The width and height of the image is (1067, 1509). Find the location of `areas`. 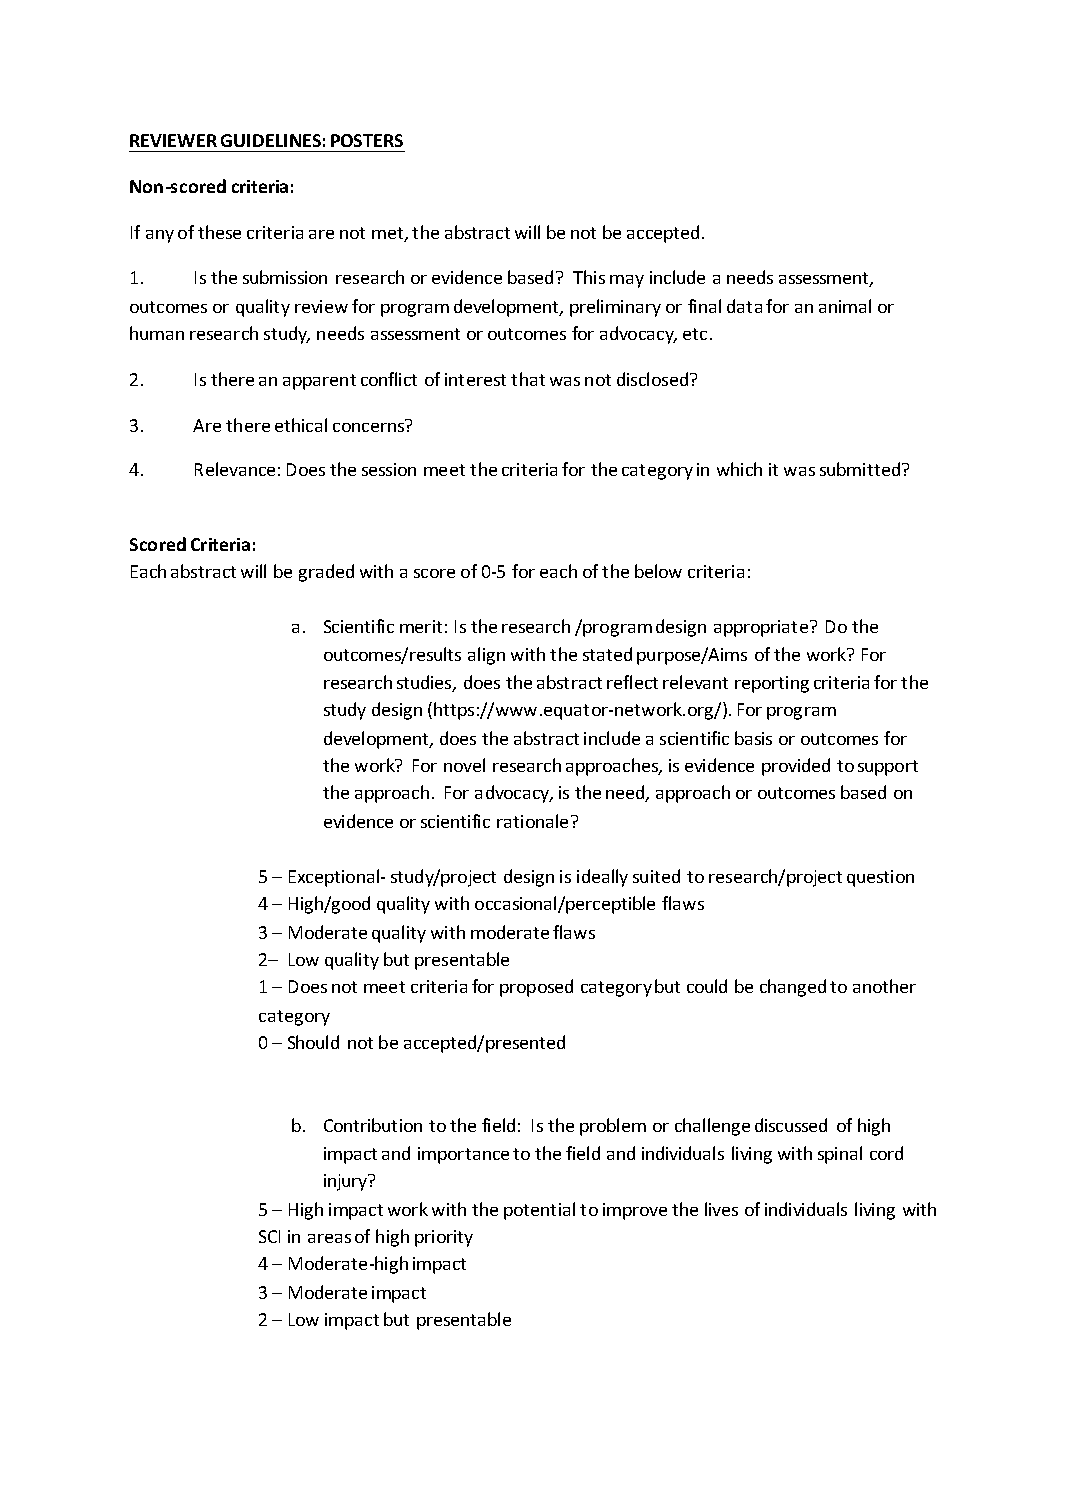

areas is located at coordinates (329, 1238).
